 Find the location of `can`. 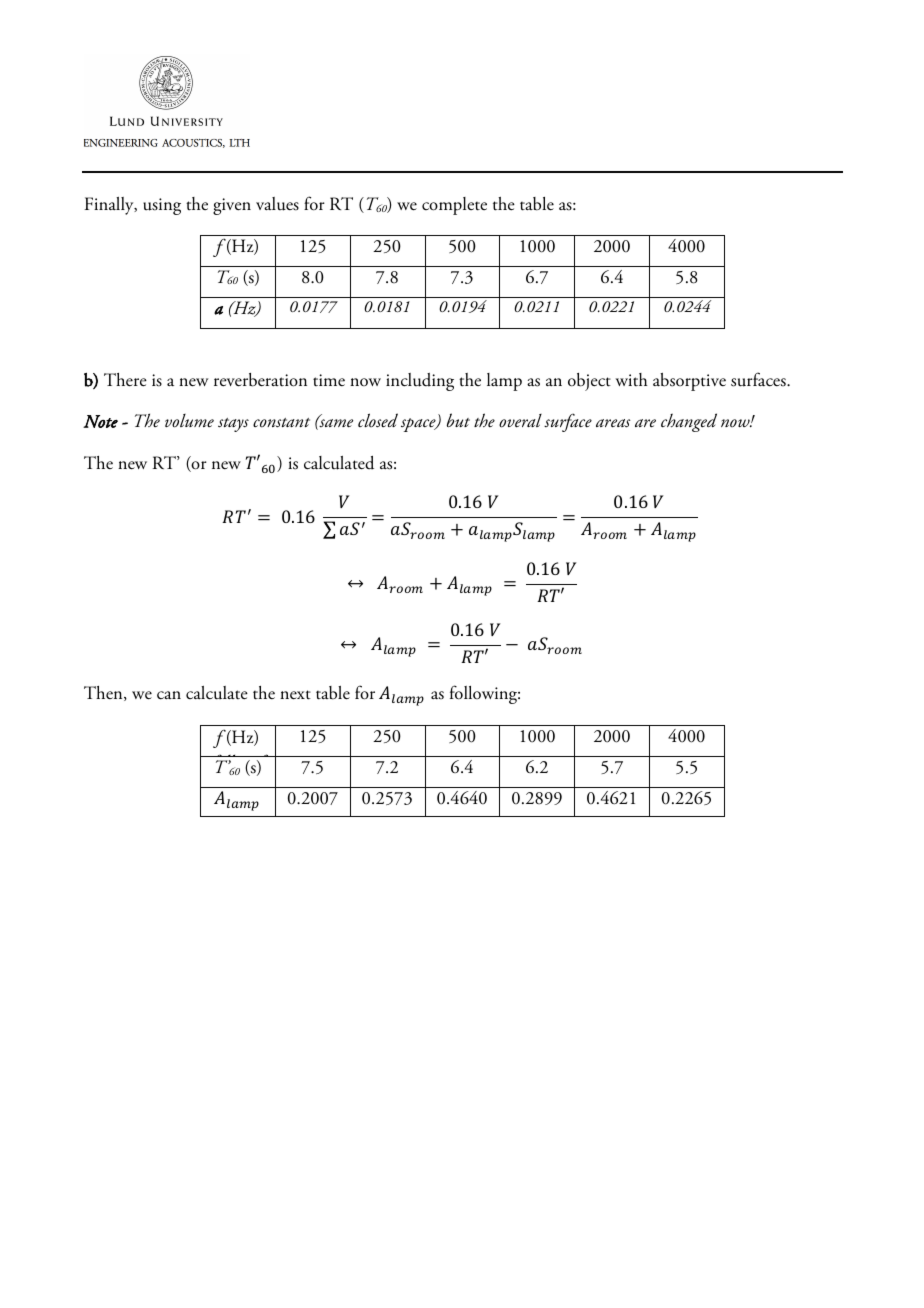

can is located at coordinates (169, 695).
